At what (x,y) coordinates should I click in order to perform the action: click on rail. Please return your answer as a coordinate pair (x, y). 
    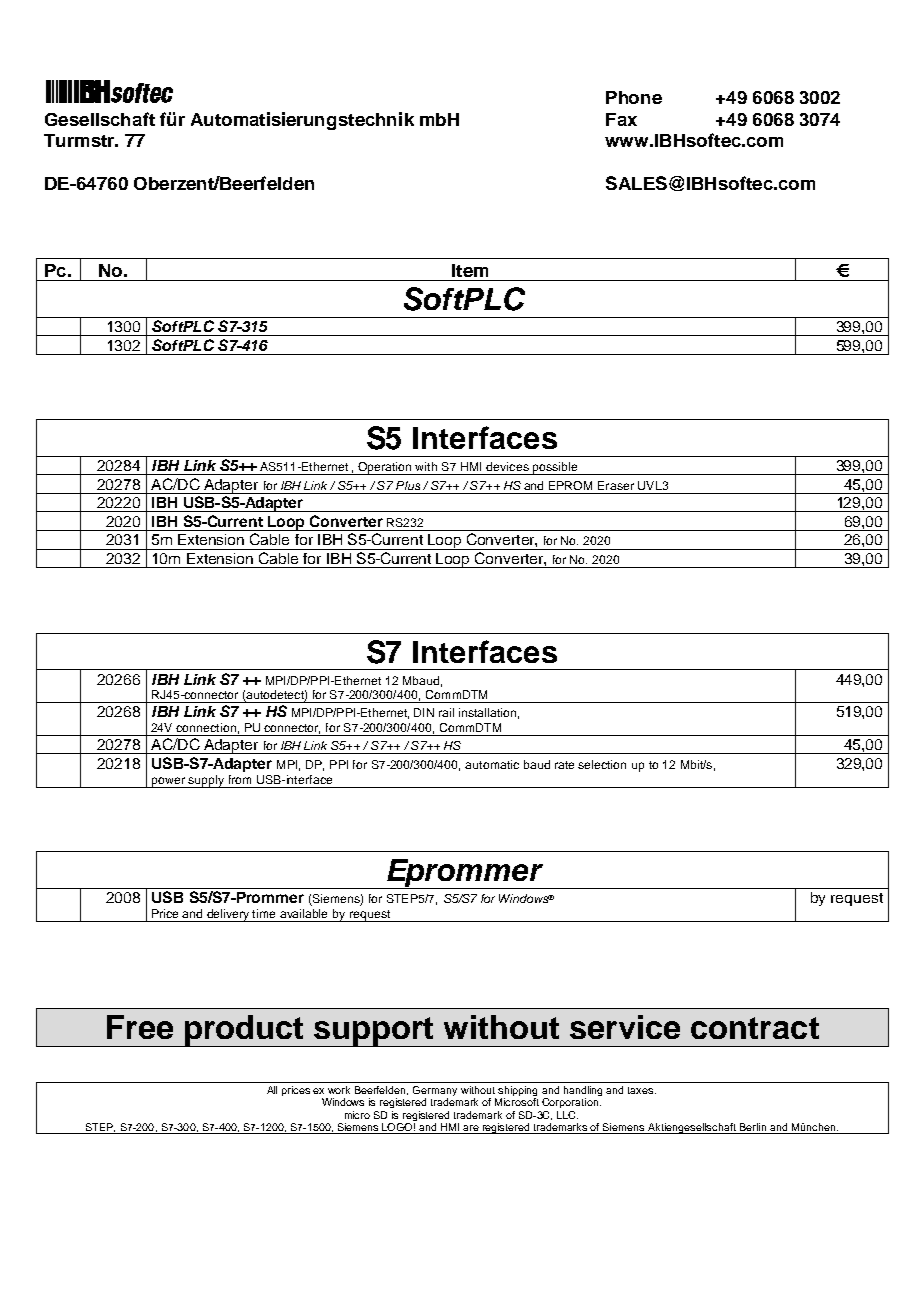
    Looking at the image, I should click on (446, 712).
